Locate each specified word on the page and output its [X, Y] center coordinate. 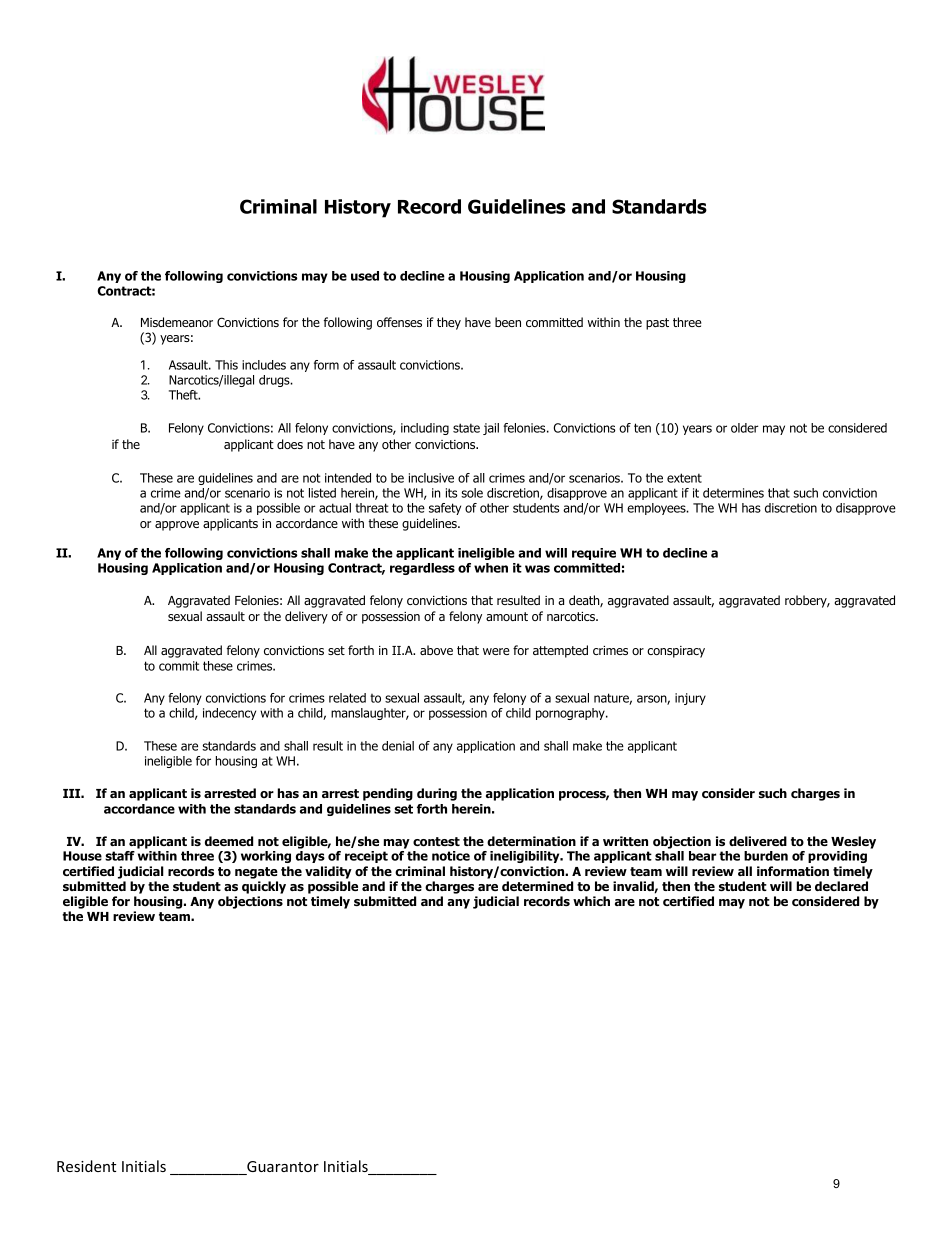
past [657, 324]
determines [733, 493]
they [449, 323]
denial [398, 746]
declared [841, 886]
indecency [229, 714]
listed [322, 493]
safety [445, 509]
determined [537, 886]
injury [690, 699]
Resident [86, 1166]
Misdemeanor [177, 322]
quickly [264, 887]
